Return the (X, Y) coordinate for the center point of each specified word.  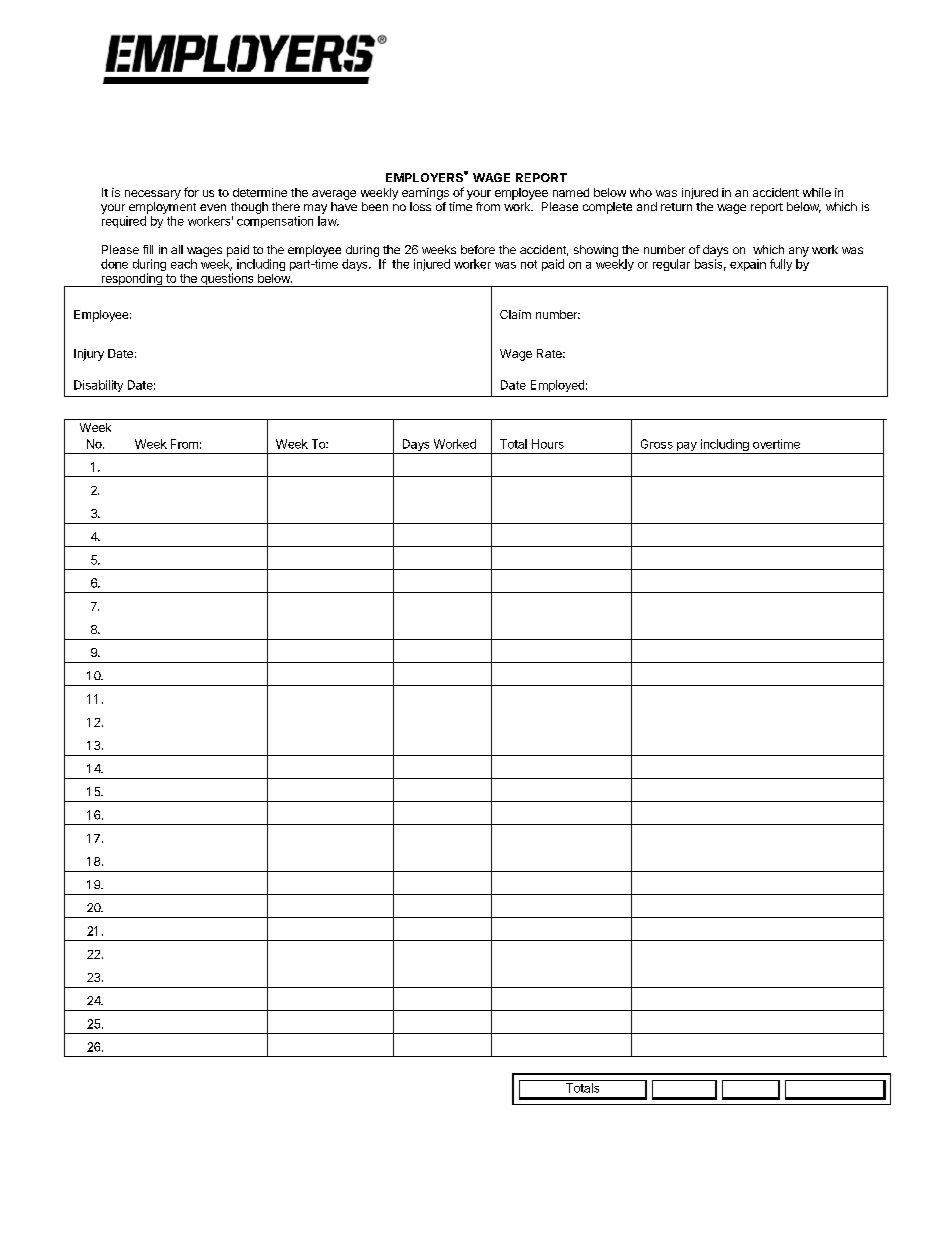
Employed (557, 386)
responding (131, 280)
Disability (98, 386)
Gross (657, 444)
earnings (425, 194)
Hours (548, 444)
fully (781, 265)
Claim (515, 314)
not (529, 264)
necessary (153, 195)
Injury (89, 355)
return (676, 207)
